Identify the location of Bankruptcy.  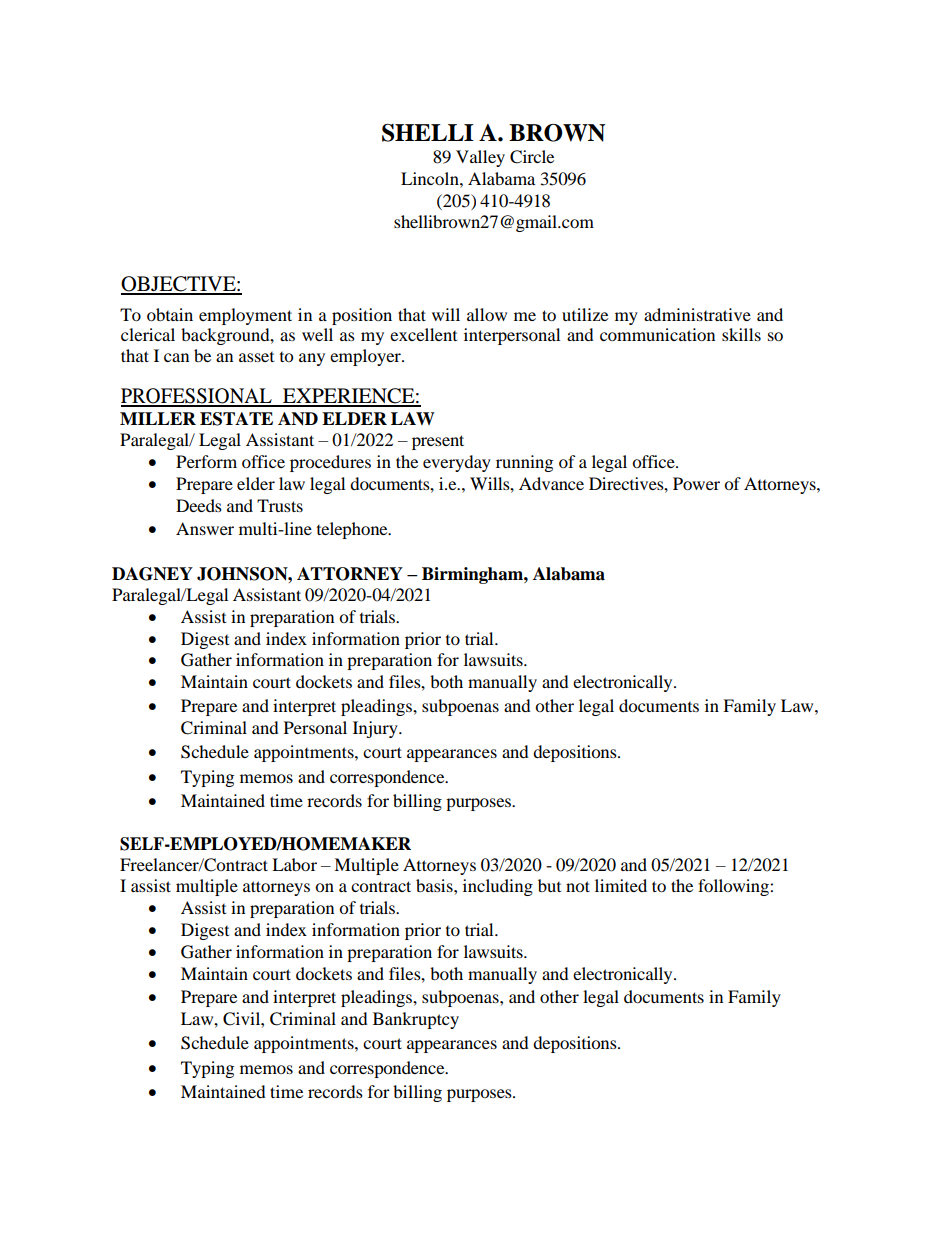
(416, 1020).
